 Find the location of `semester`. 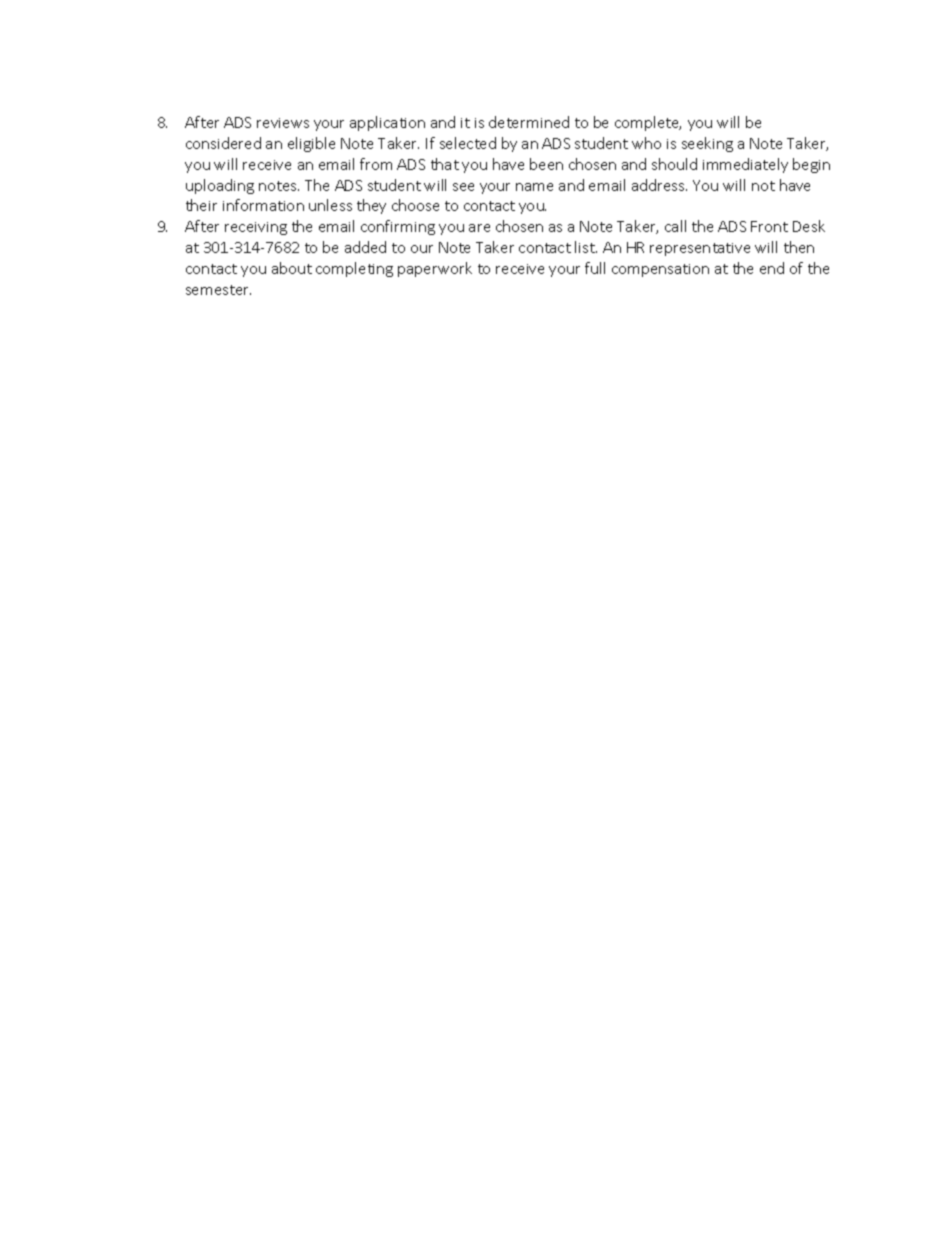

semester is located at coordinates (218, 290).
